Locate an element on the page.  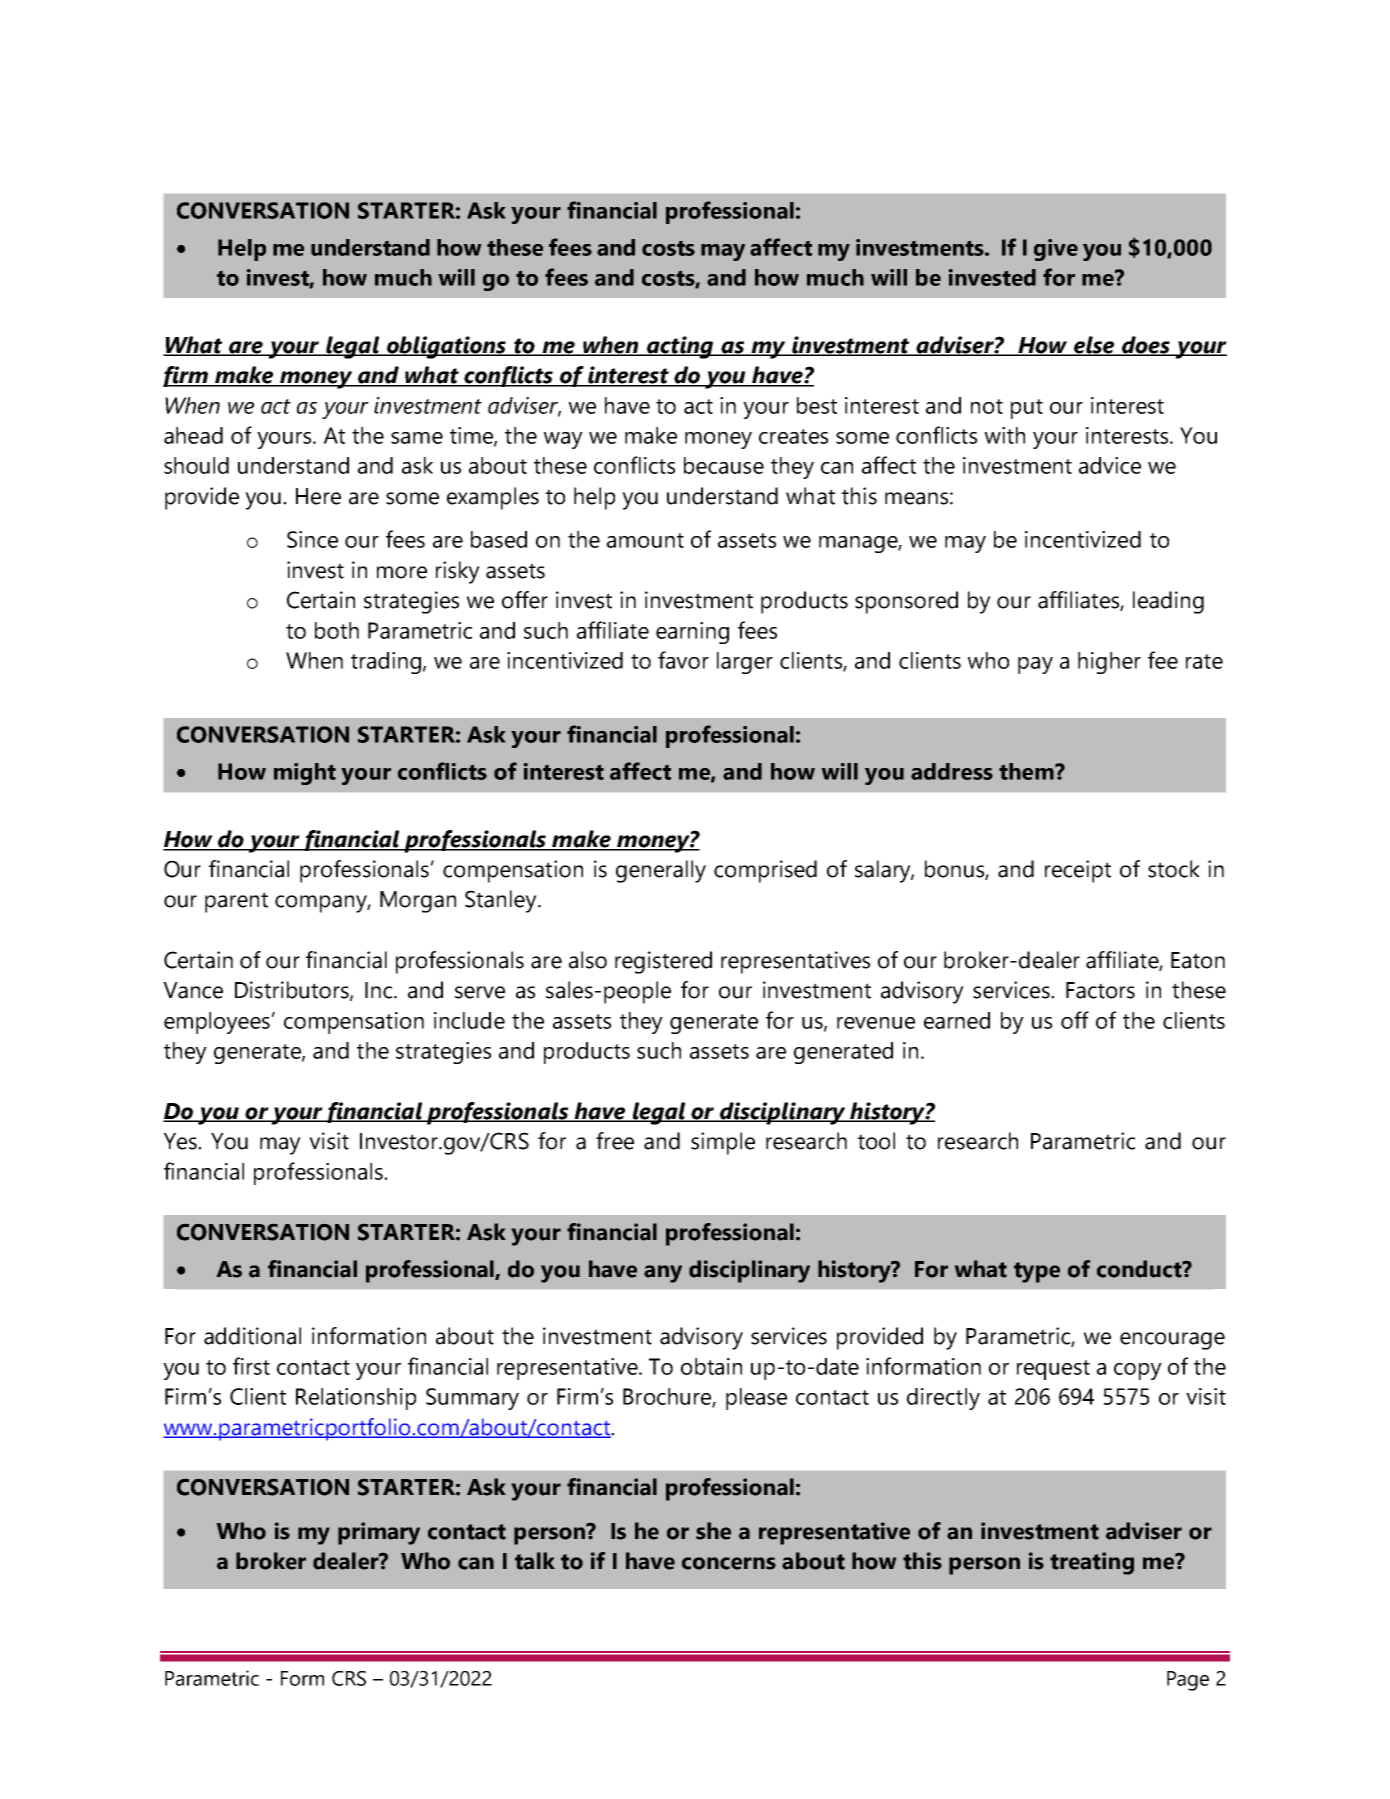
give is located at coordinates (1056, 250).
